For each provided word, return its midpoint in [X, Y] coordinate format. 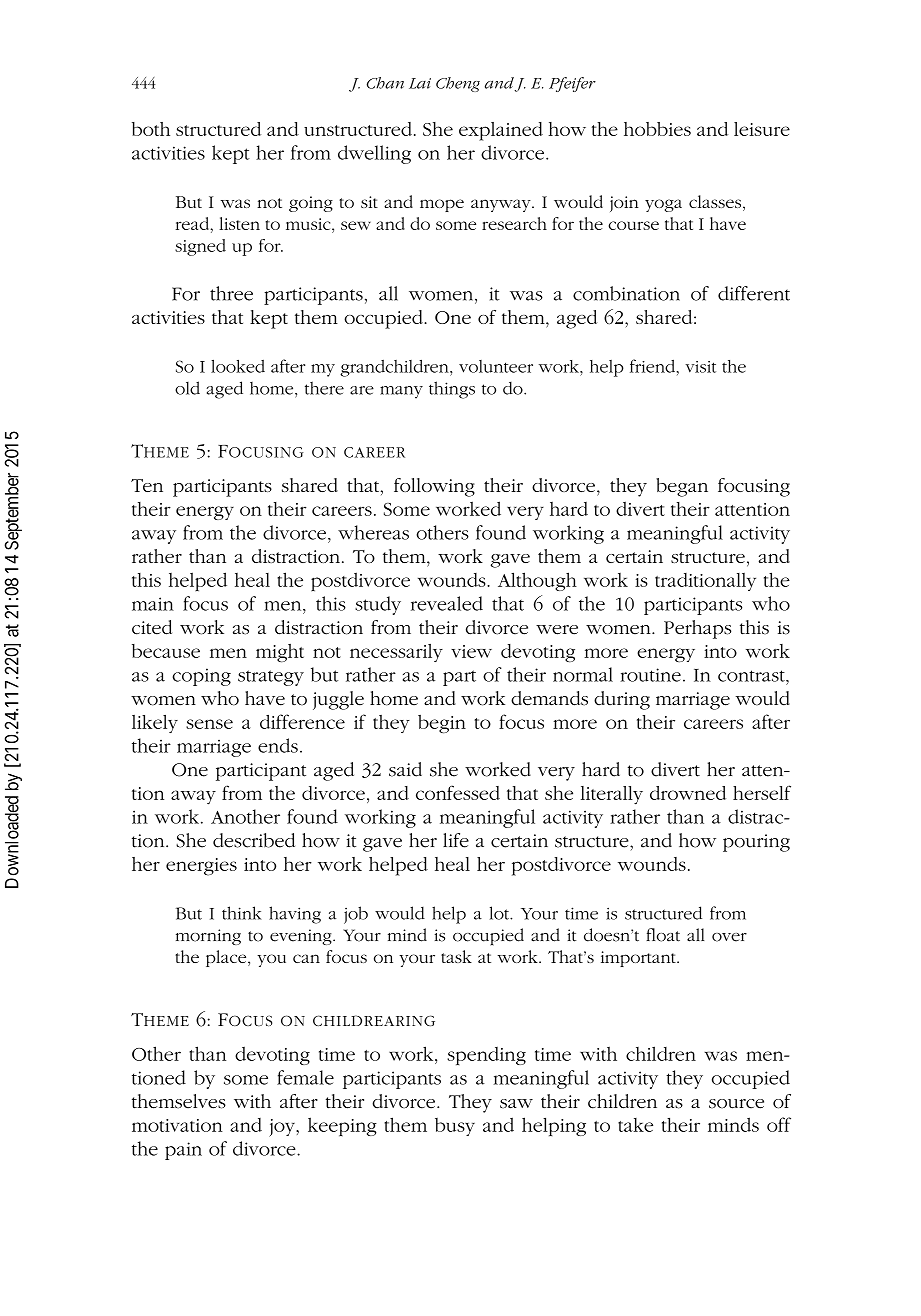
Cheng [458, 84]
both [151, 129]
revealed [447, 603]
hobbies [657, 129]
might [280, 653]
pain [183, 1151]
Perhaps [697, 629]
